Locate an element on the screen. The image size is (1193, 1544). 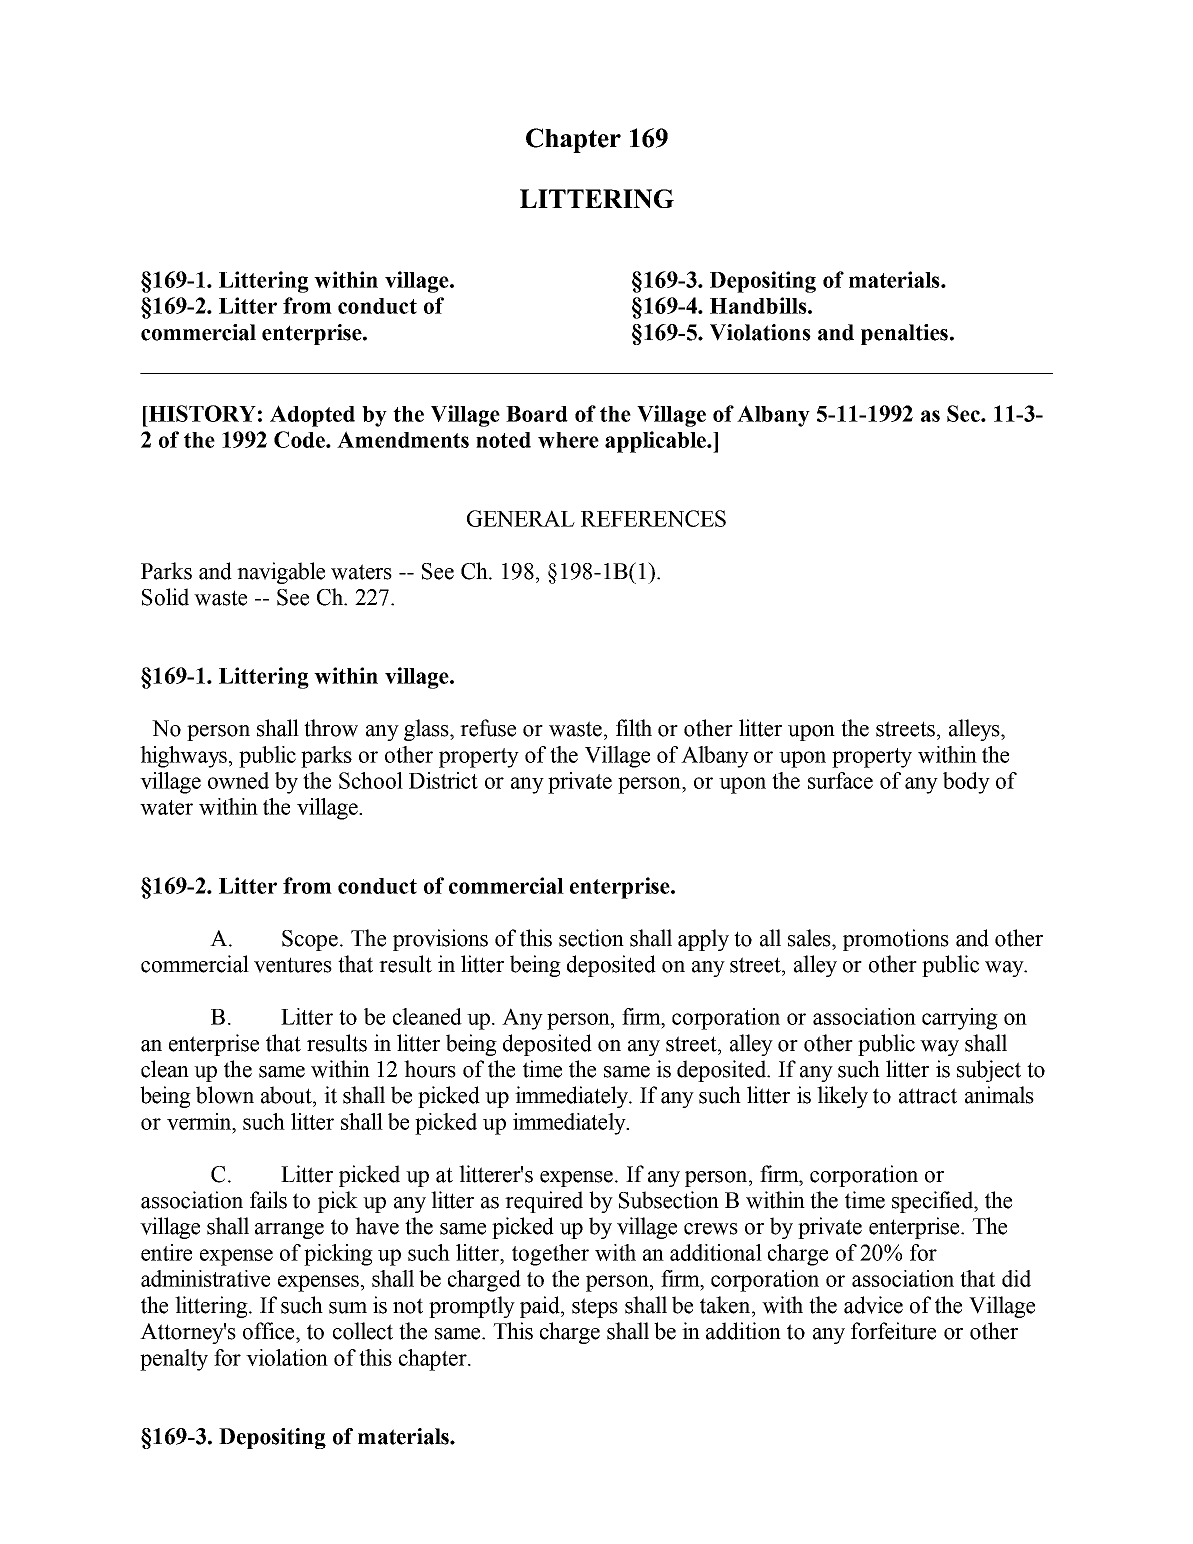
filth is located at coordinates (634, 728).
